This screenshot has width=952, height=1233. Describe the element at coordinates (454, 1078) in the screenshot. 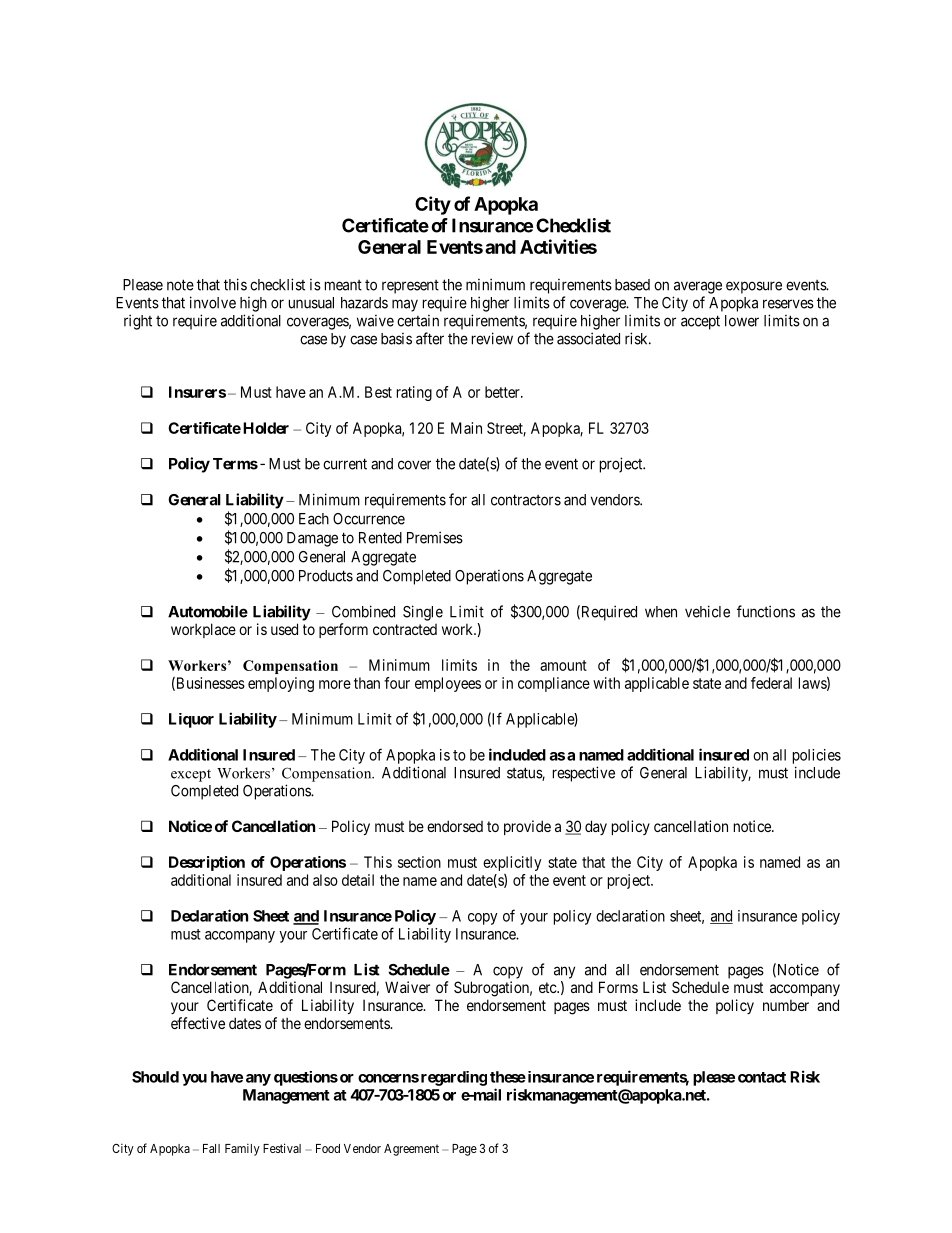

I see `regarding` at that location.
